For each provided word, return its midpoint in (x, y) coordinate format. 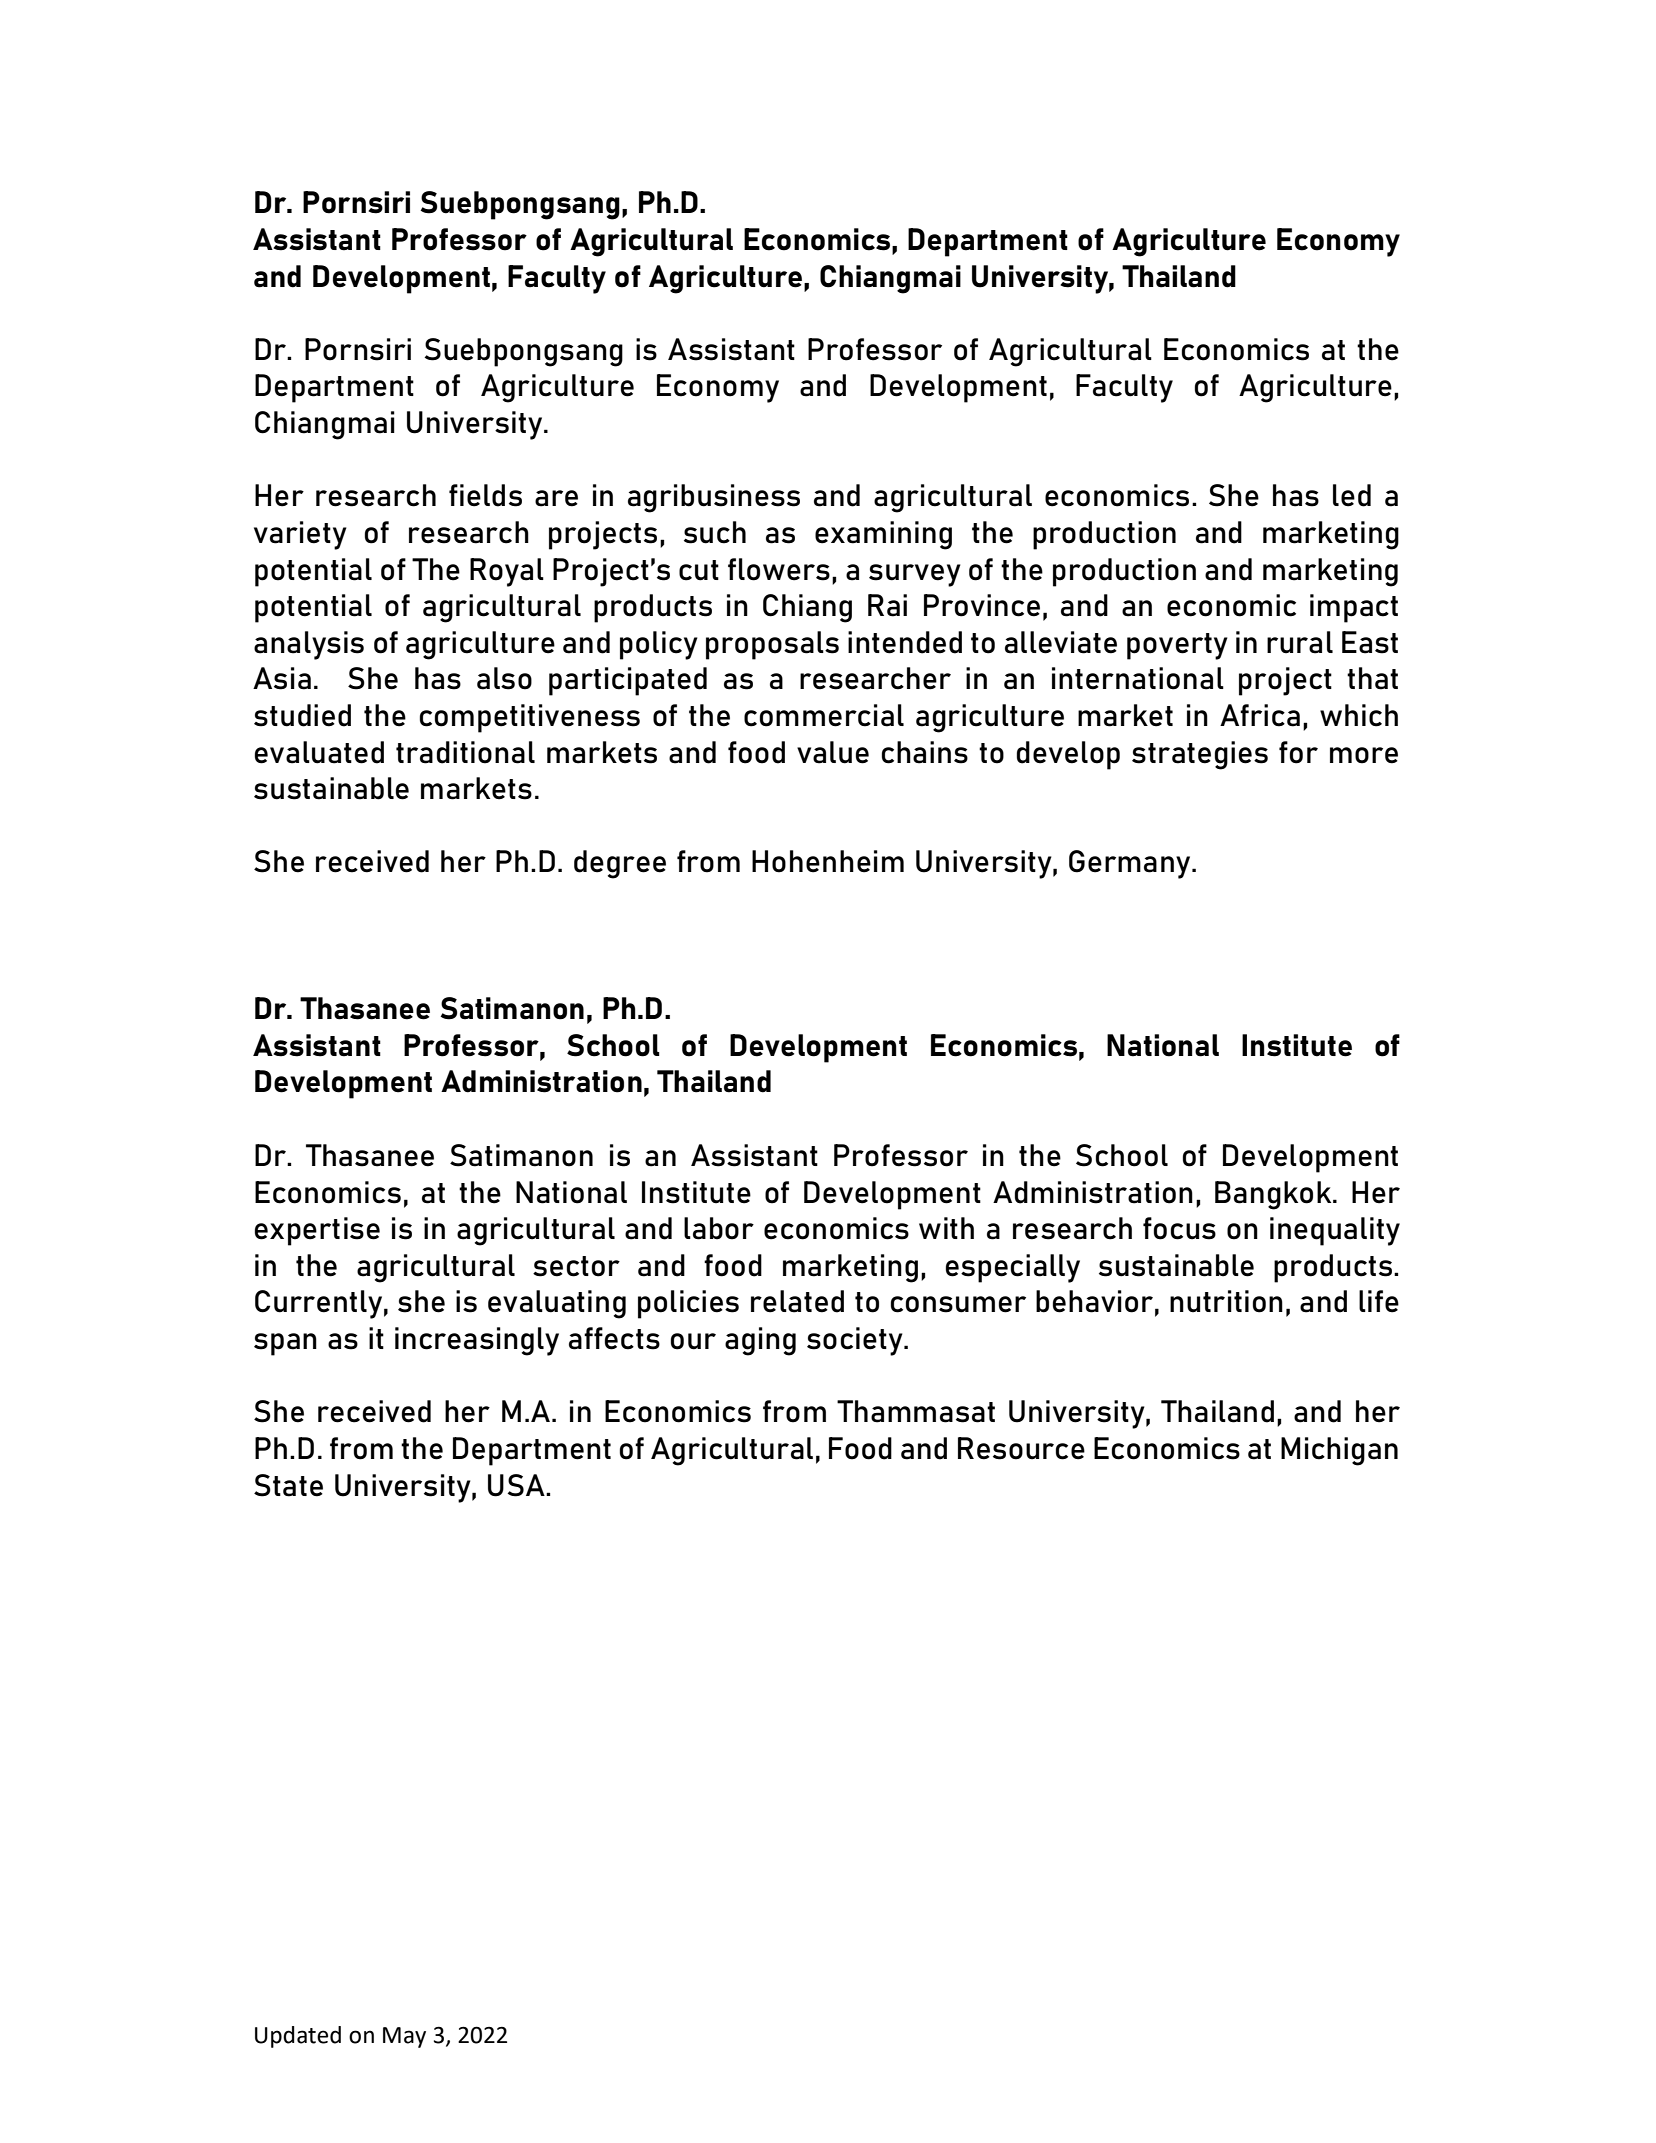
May (404, 2037)
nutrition (1226, 1301)
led (1352, 495)
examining (883, 535)
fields (485, 495)
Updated (298, 2037)
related (797, 1301)
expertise (317, 1231)
